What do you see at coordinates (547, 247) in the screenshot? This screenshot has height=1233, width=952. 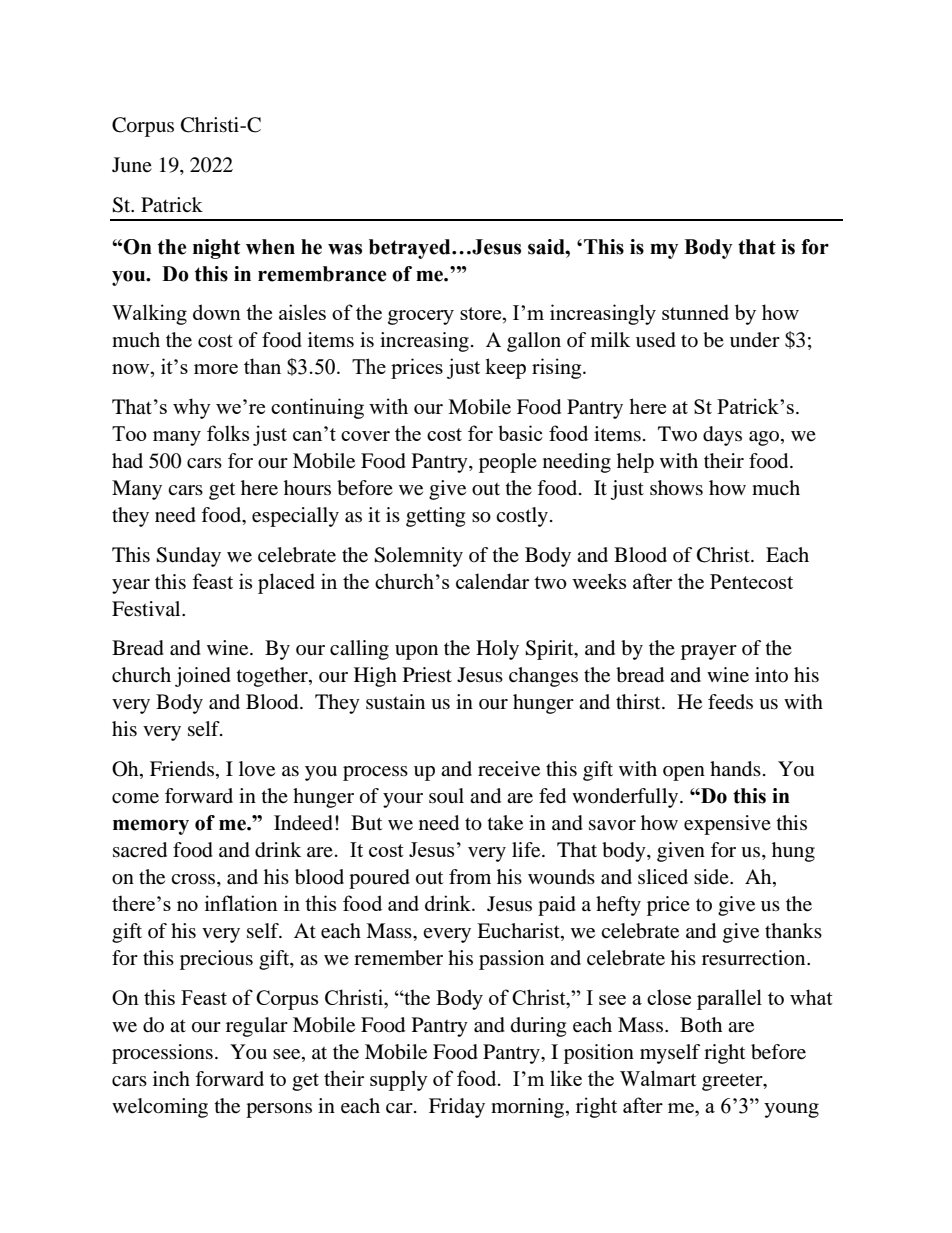 I see `said` at bounding box center [547, 247].
